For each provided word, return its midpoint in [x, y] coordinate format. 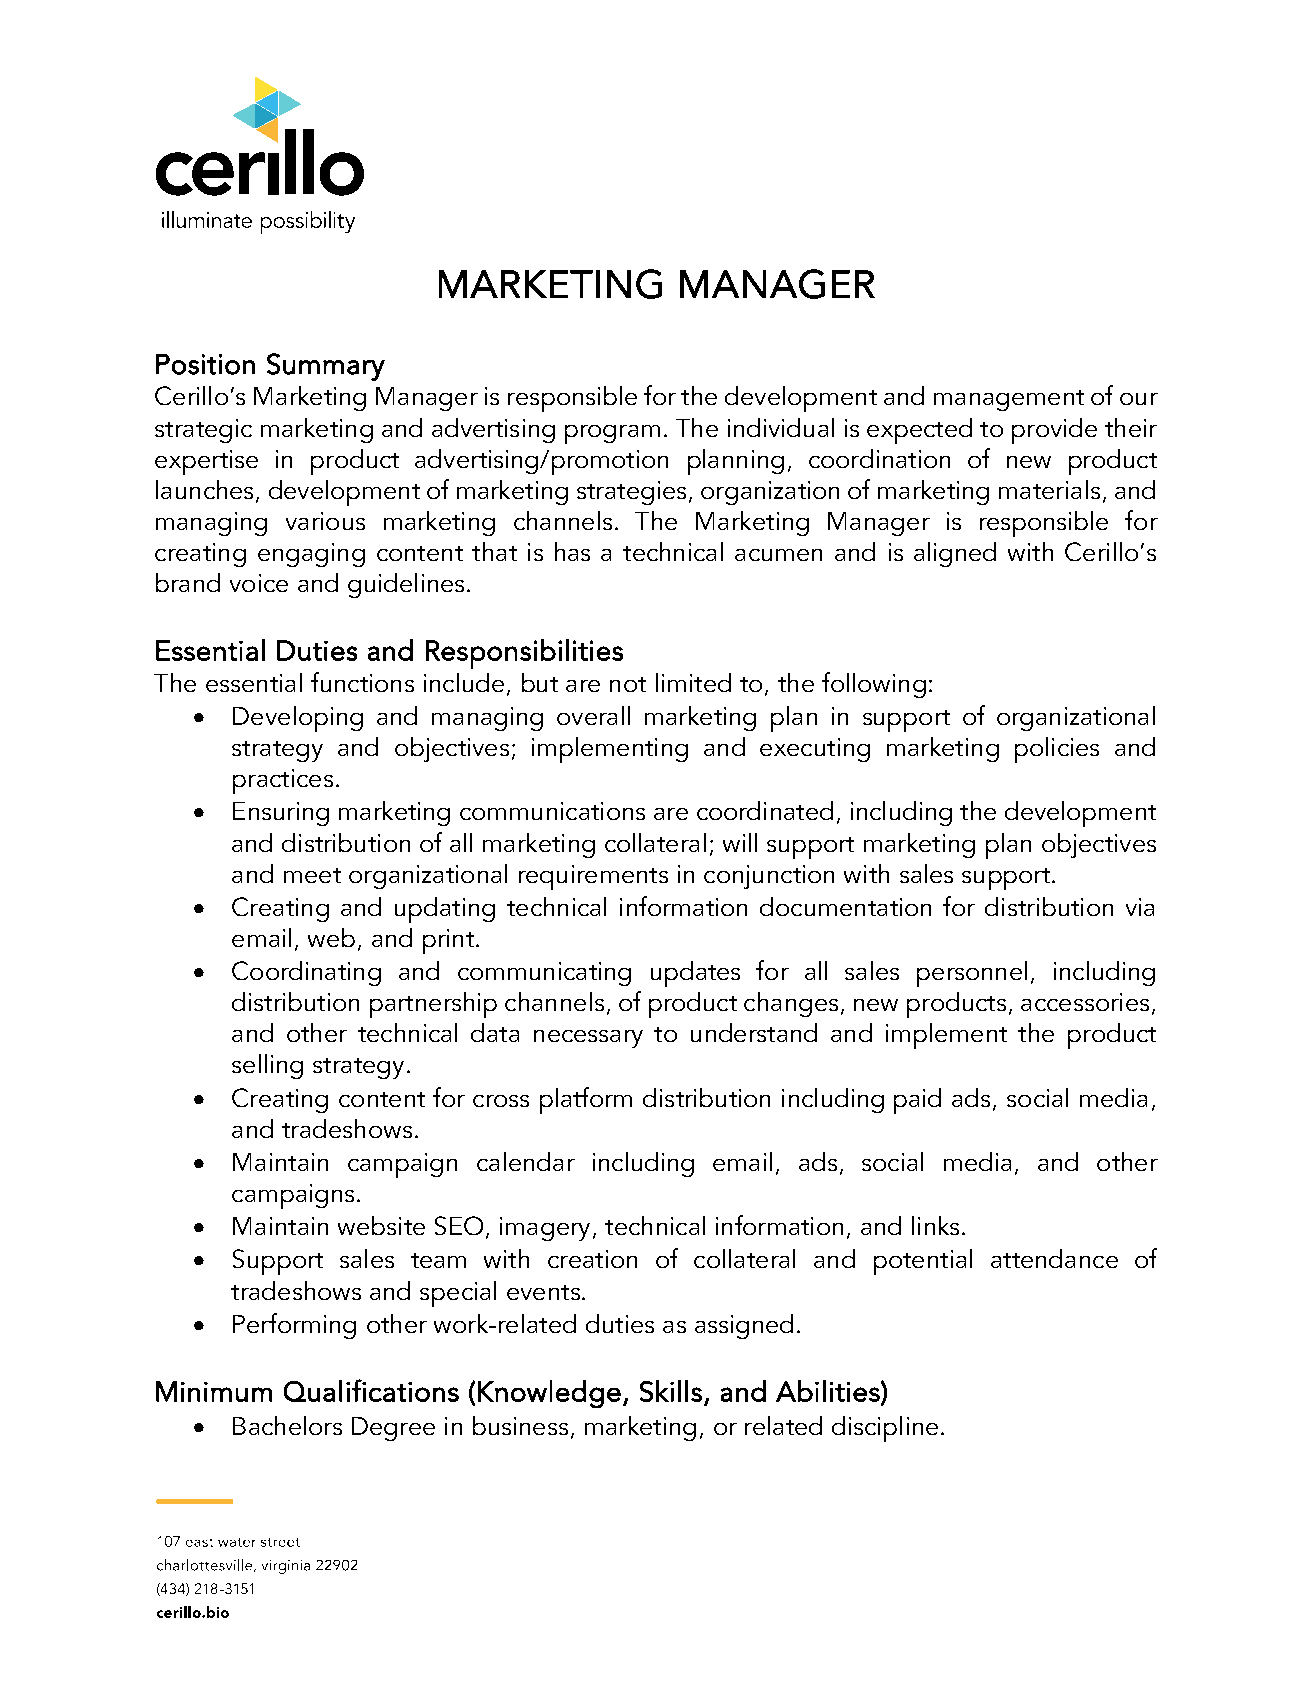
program [612, 434]
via [1140, 907]
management [1009, 400]
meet [312, 875]
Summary [326, 367]
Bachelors [287, 1425]
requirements [593, 877]
